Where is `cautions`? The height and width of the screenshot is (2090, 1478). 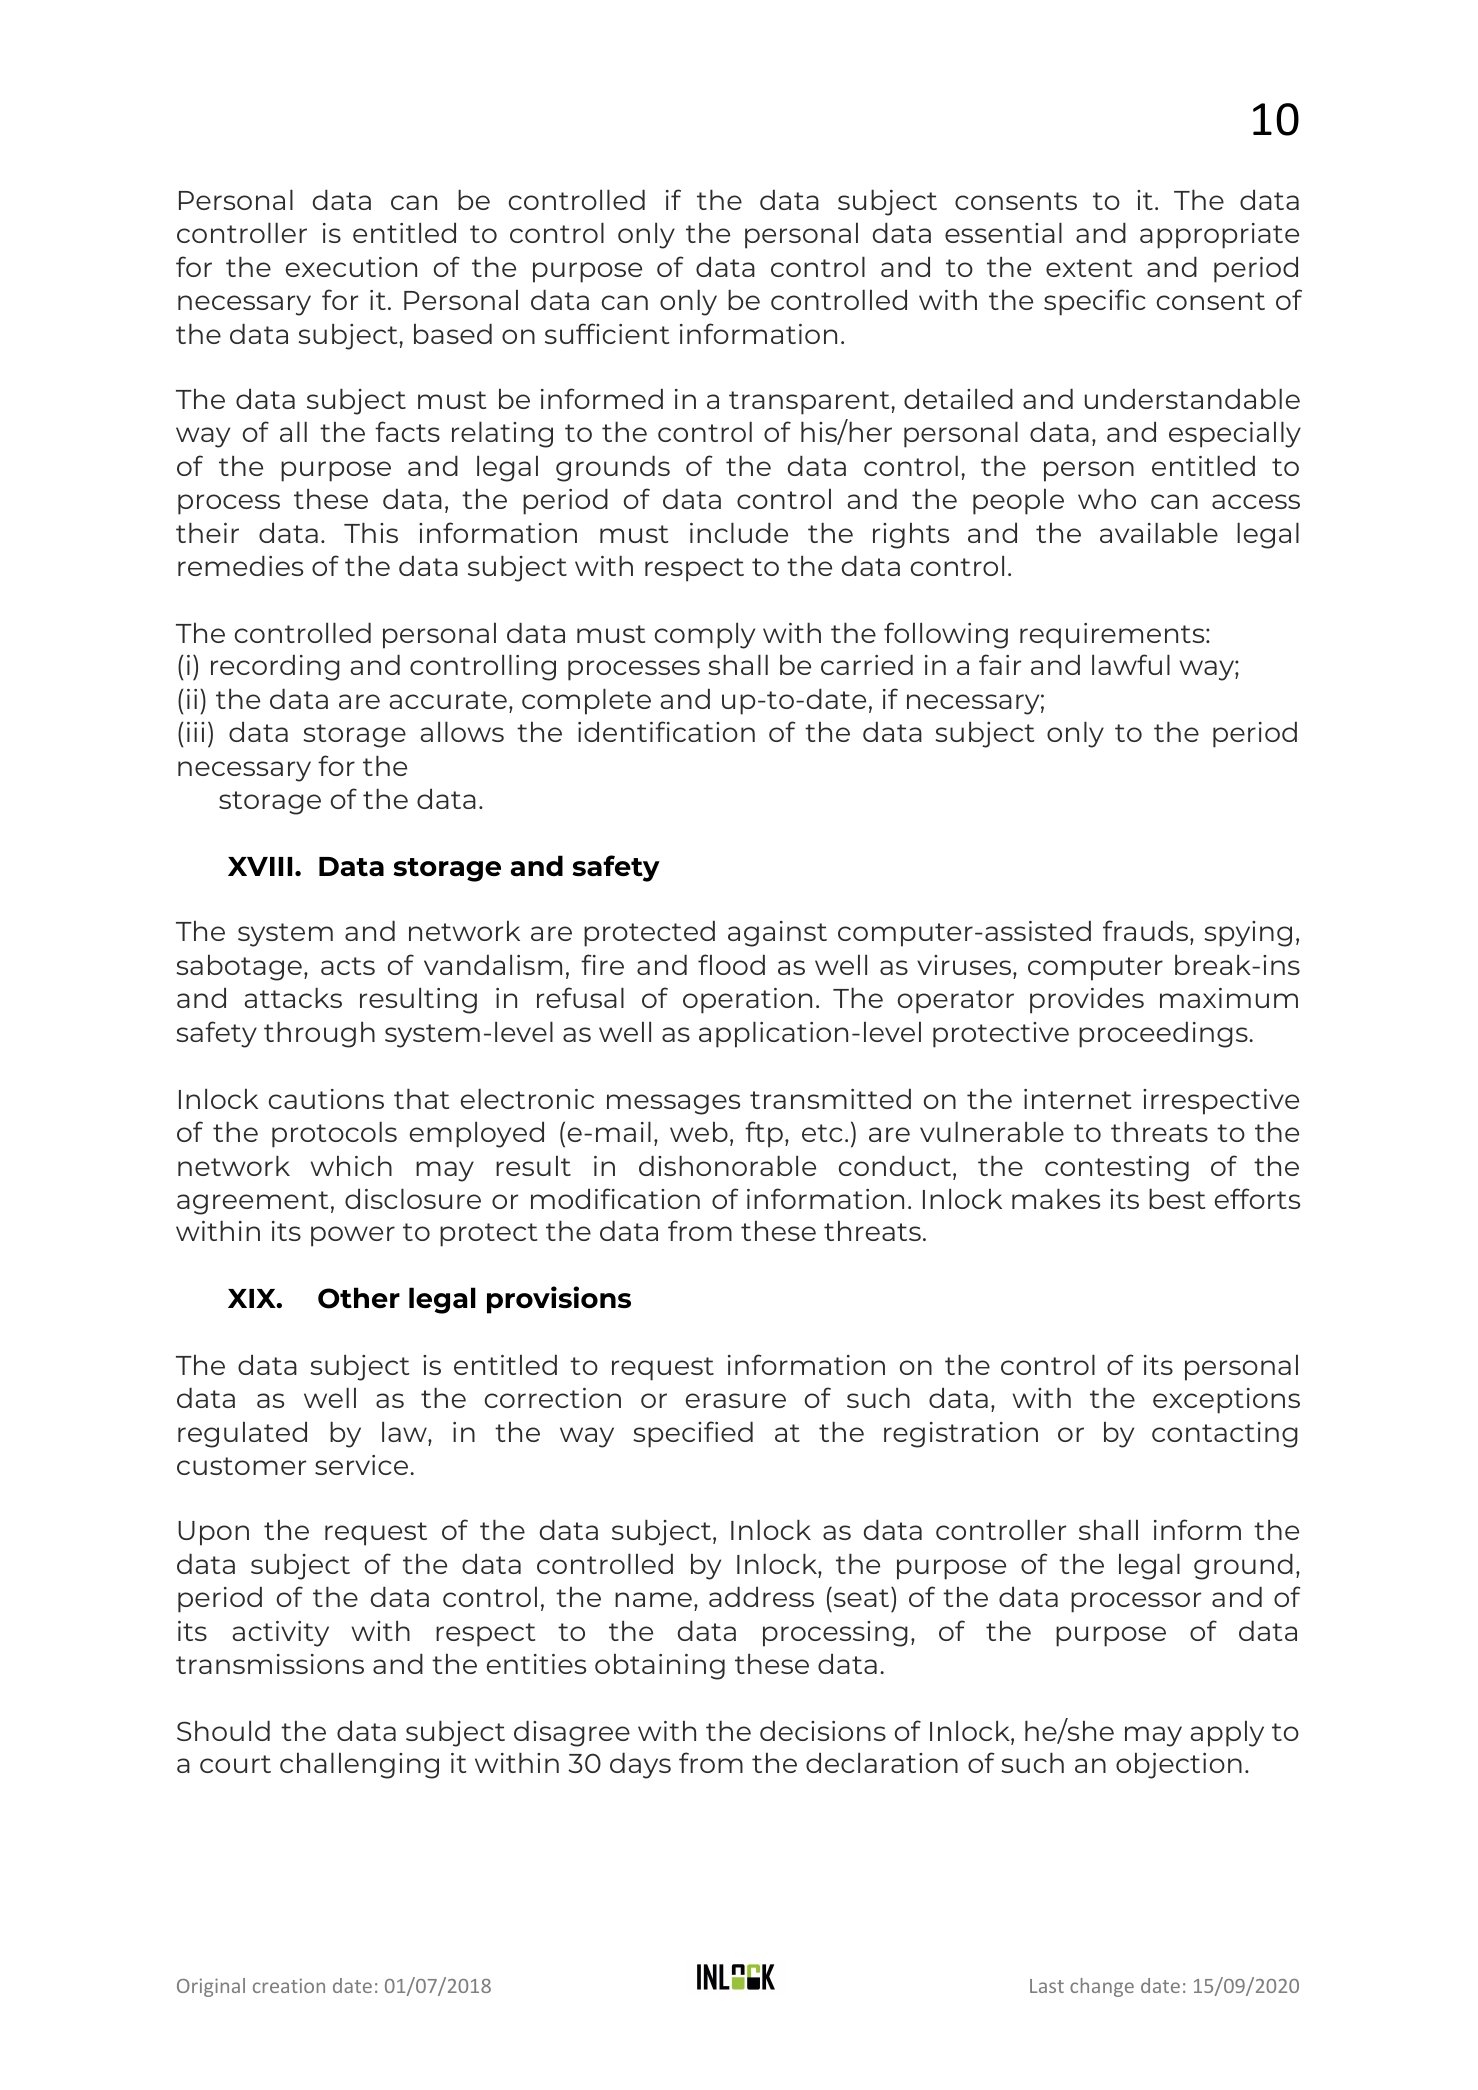
cautions is located at coordinates (326, 1099).
